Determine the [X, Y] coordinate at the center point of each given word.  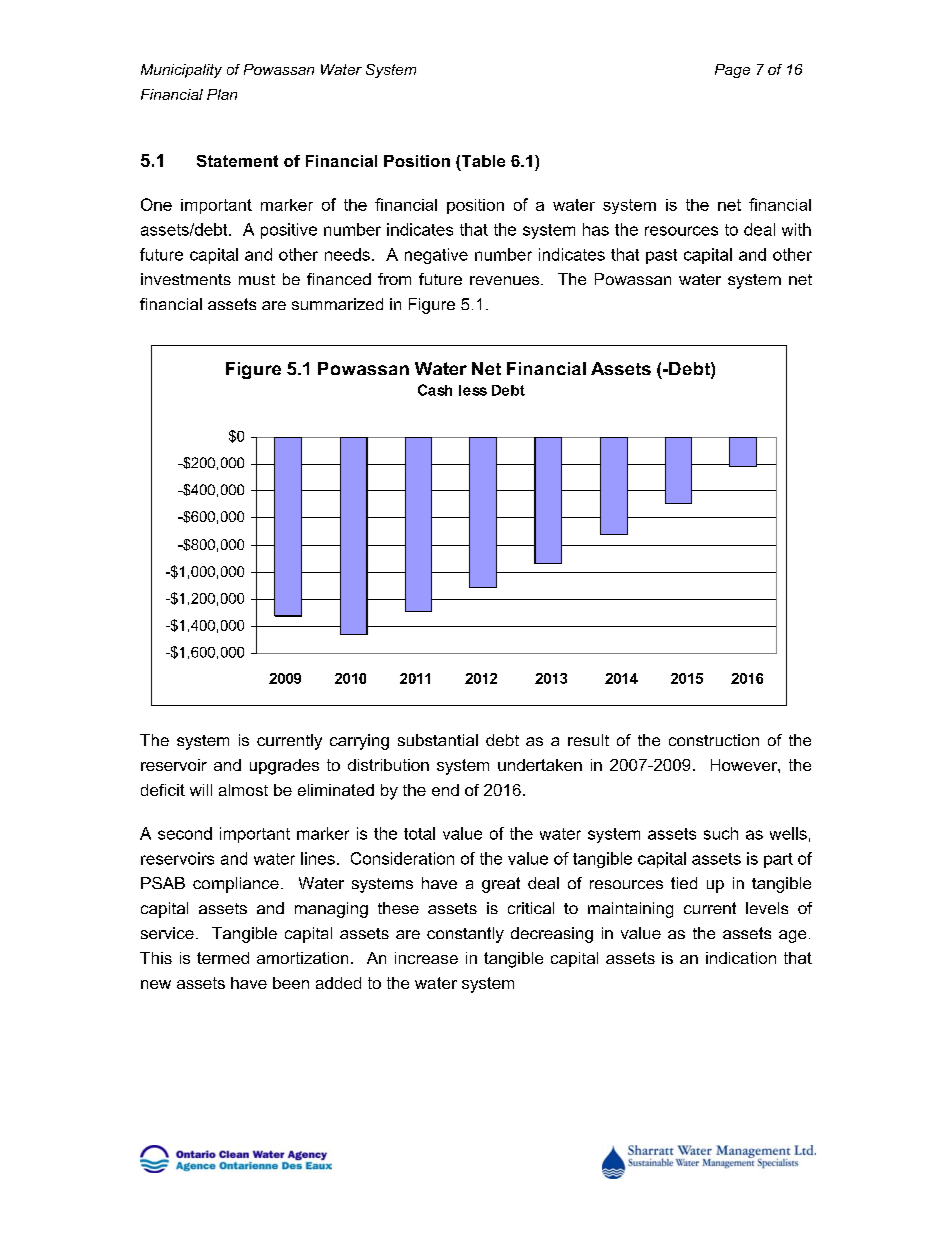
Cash [435, 390]
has [596, 229]
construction [714, 740]
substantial [438, 740]
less [473, 390]
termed [223, 958]
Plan [222, 94]
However [745, 765]
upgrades [284, 767]
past [661, 256]
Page [732, 71]
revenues [506, 280]
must [257, 279]
